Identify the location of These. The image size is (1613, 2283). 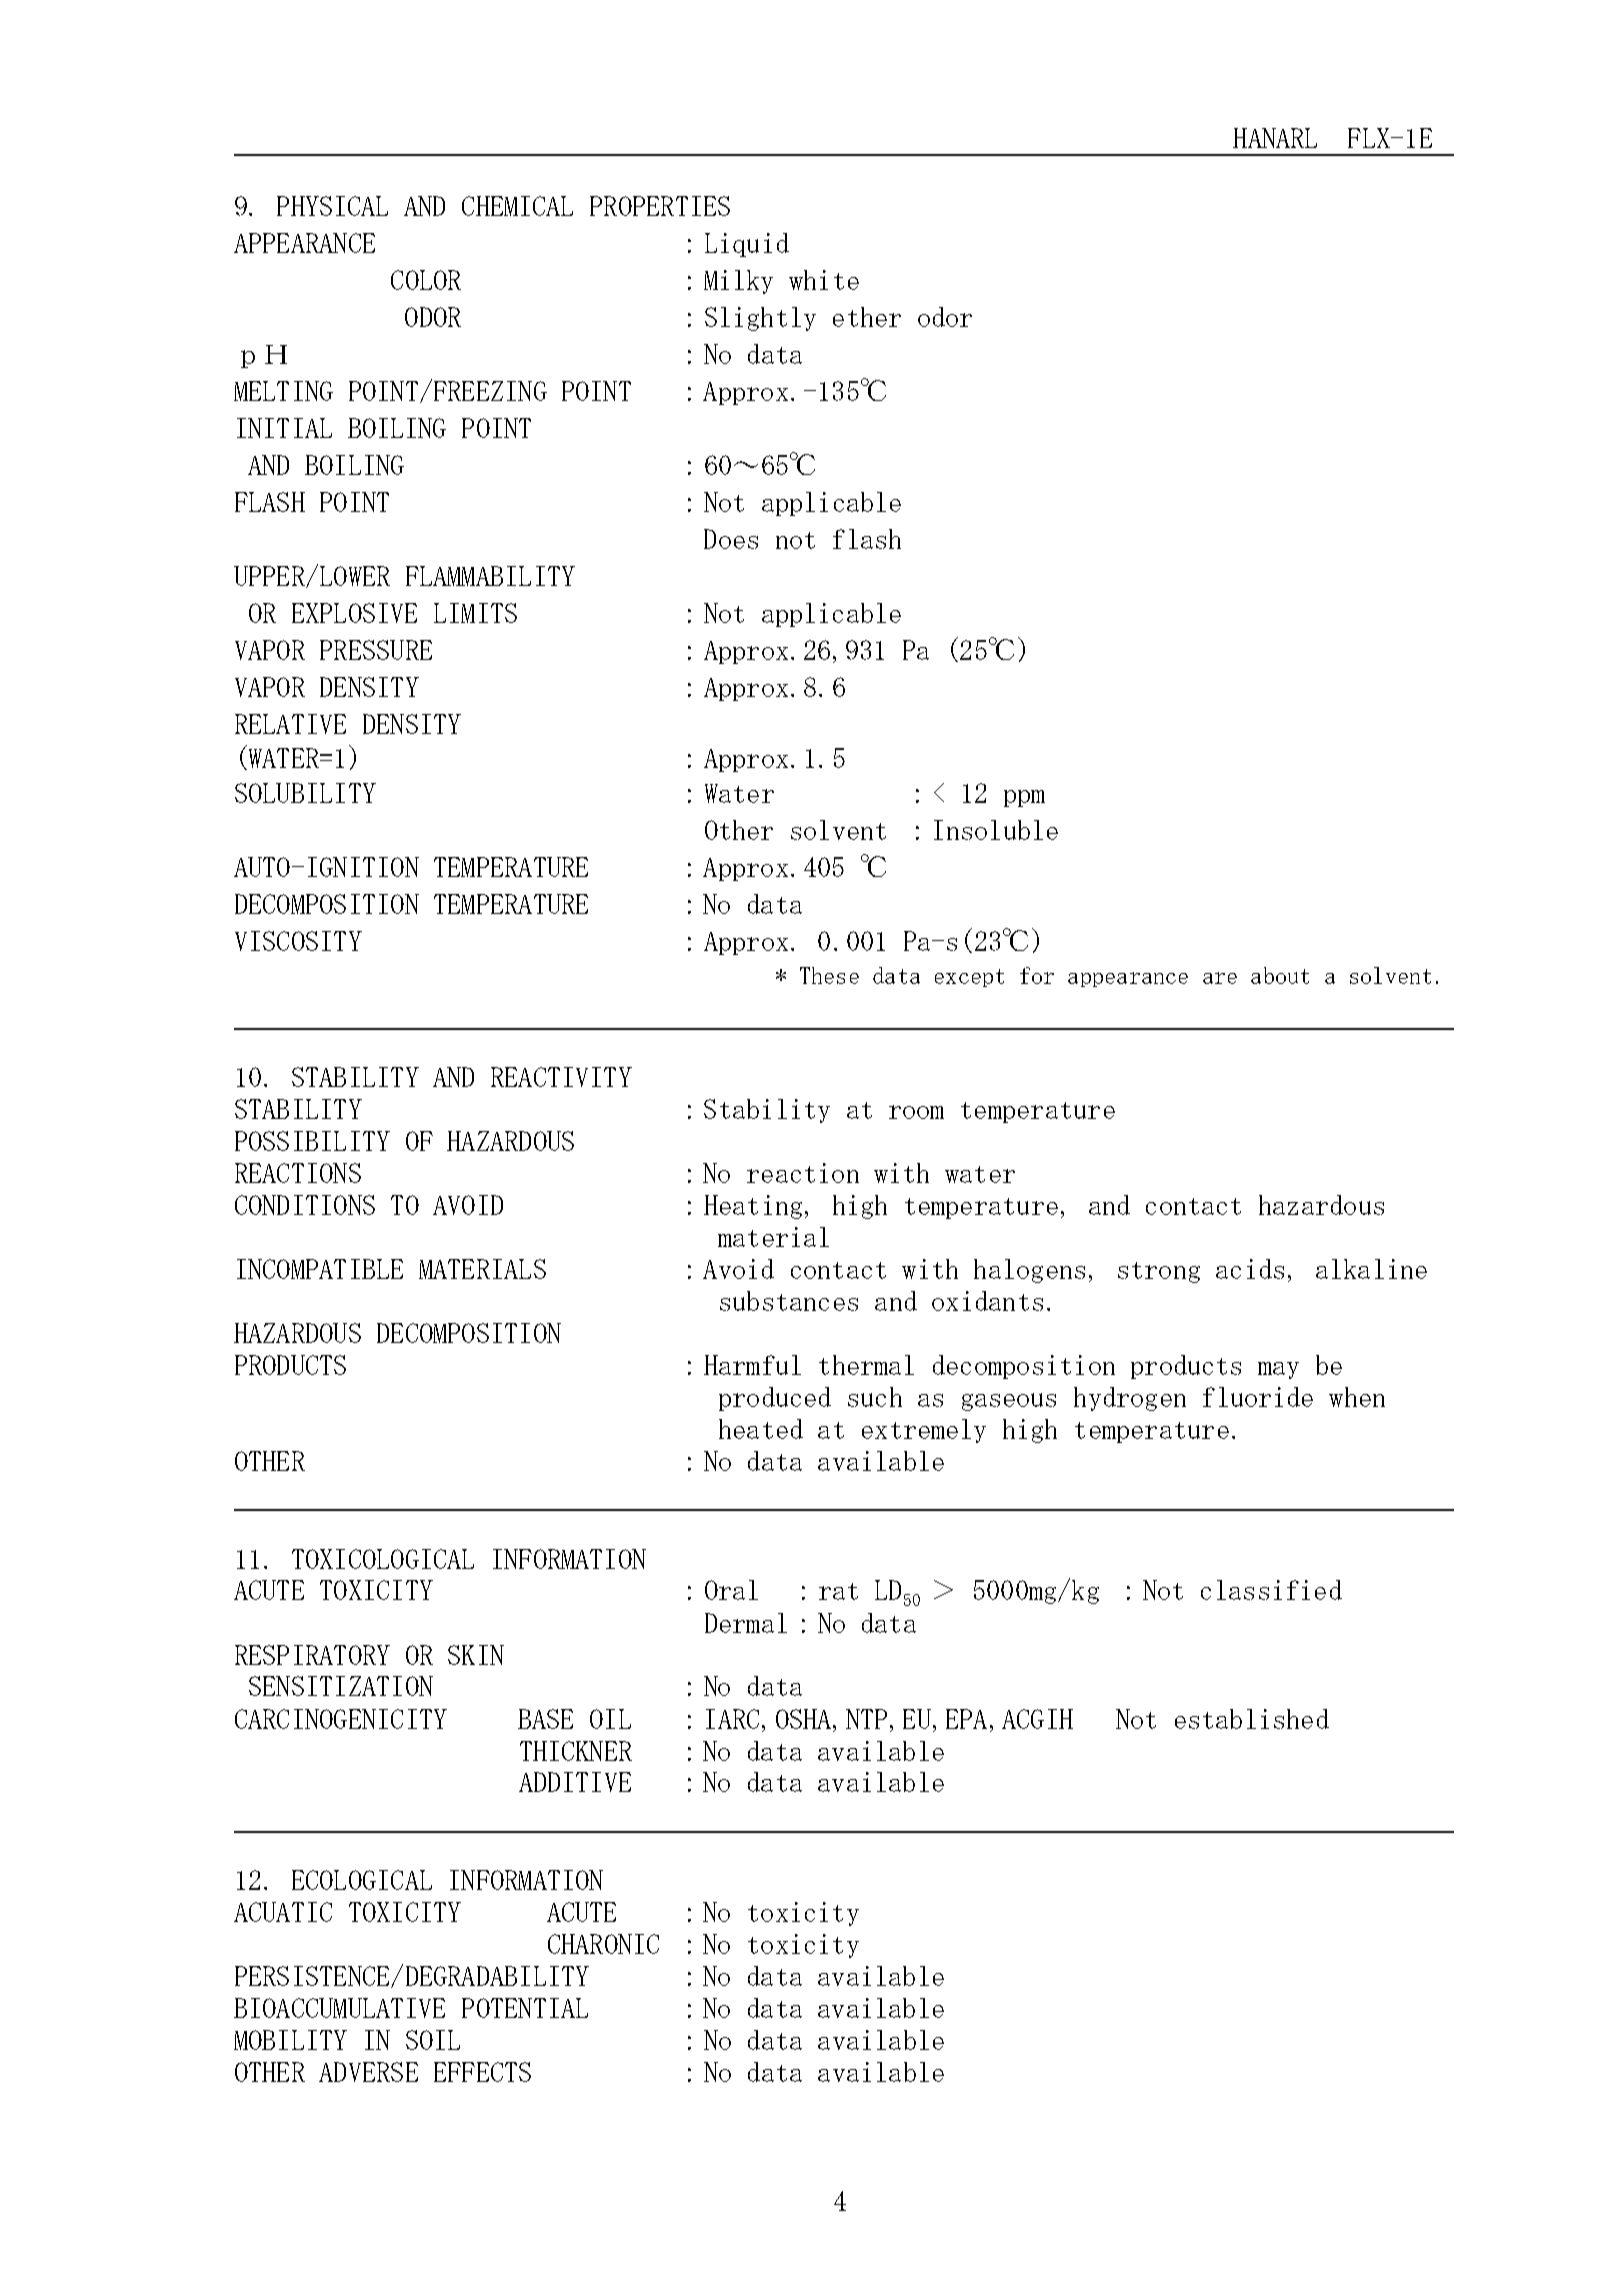
(829, 975).
